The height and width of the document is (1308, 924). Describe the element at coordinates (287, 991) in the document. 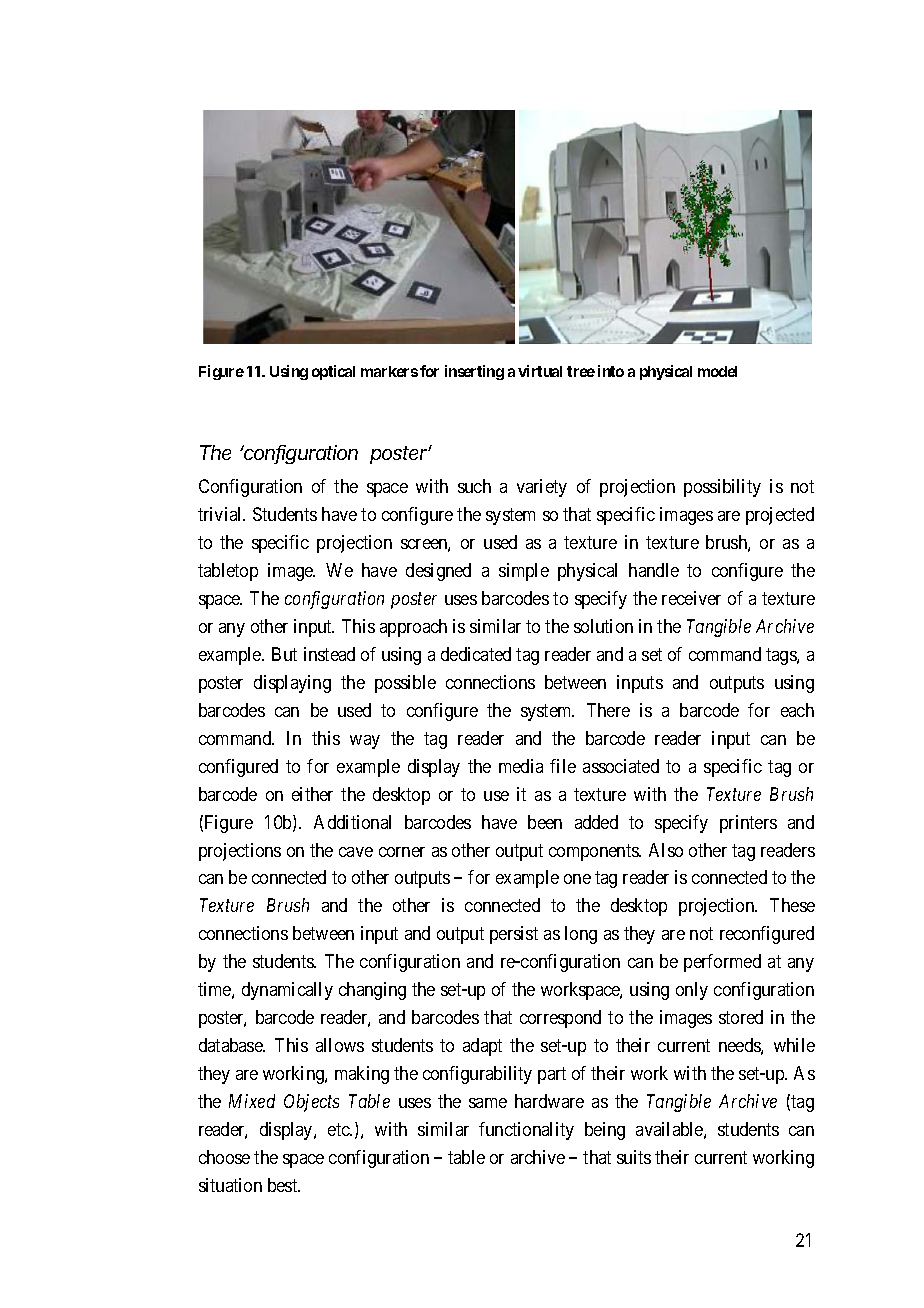

I see `dynamically` at that location.
